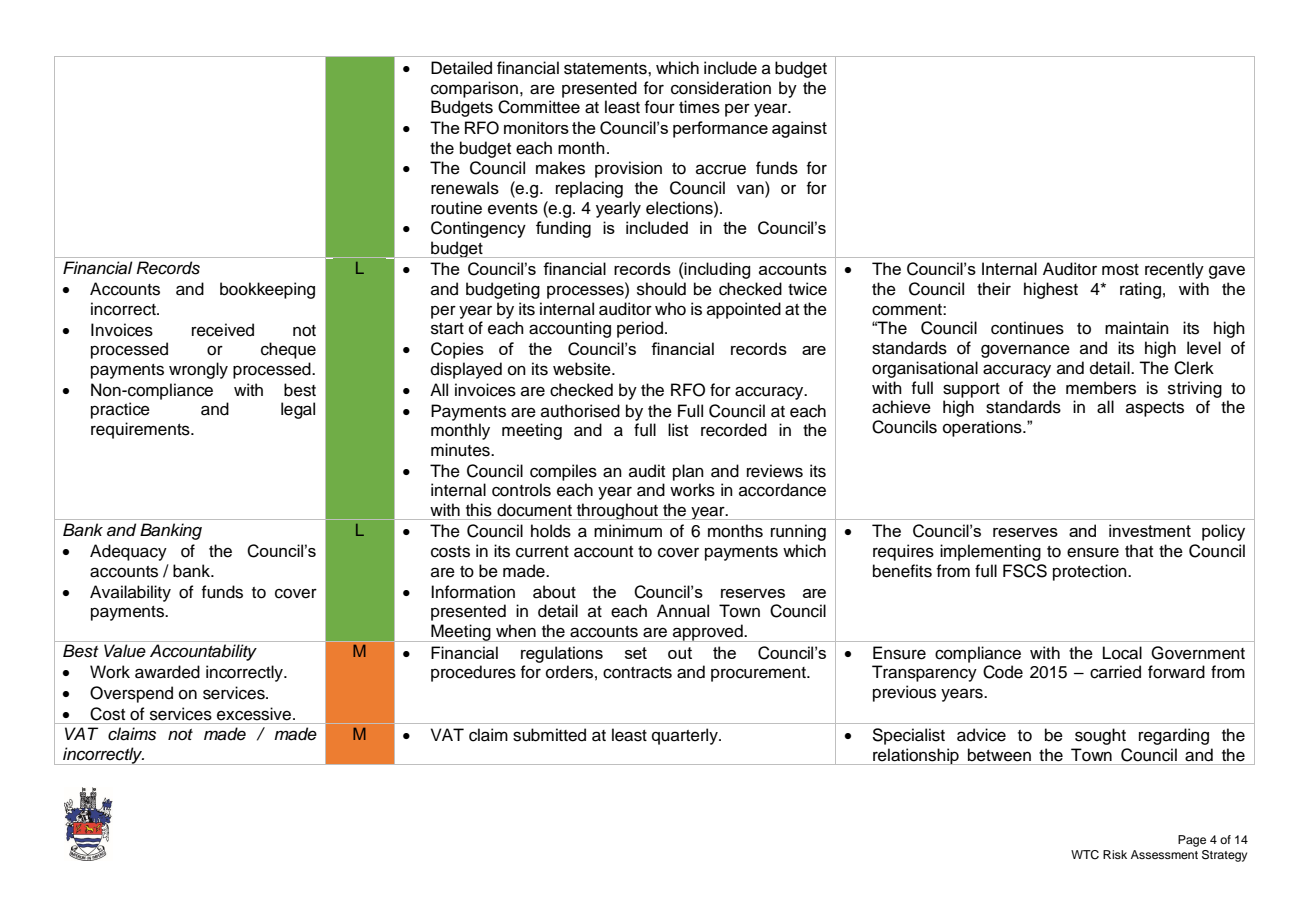 Image resolution: width=1308 pixels, height=924 pixels. I want to click on plan, so click(688, 472).
